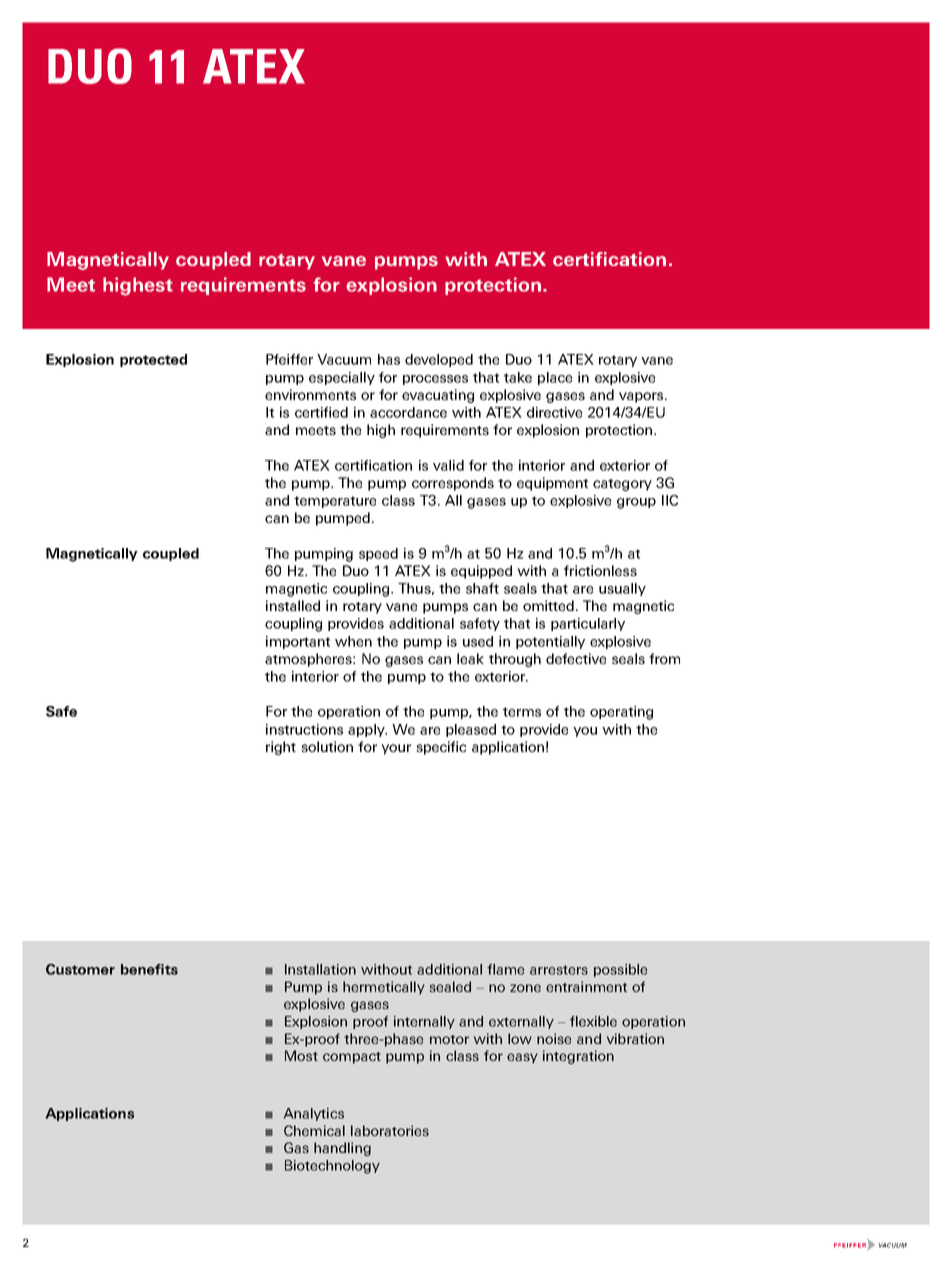  I want to click on benefits, so click(149, 969).
